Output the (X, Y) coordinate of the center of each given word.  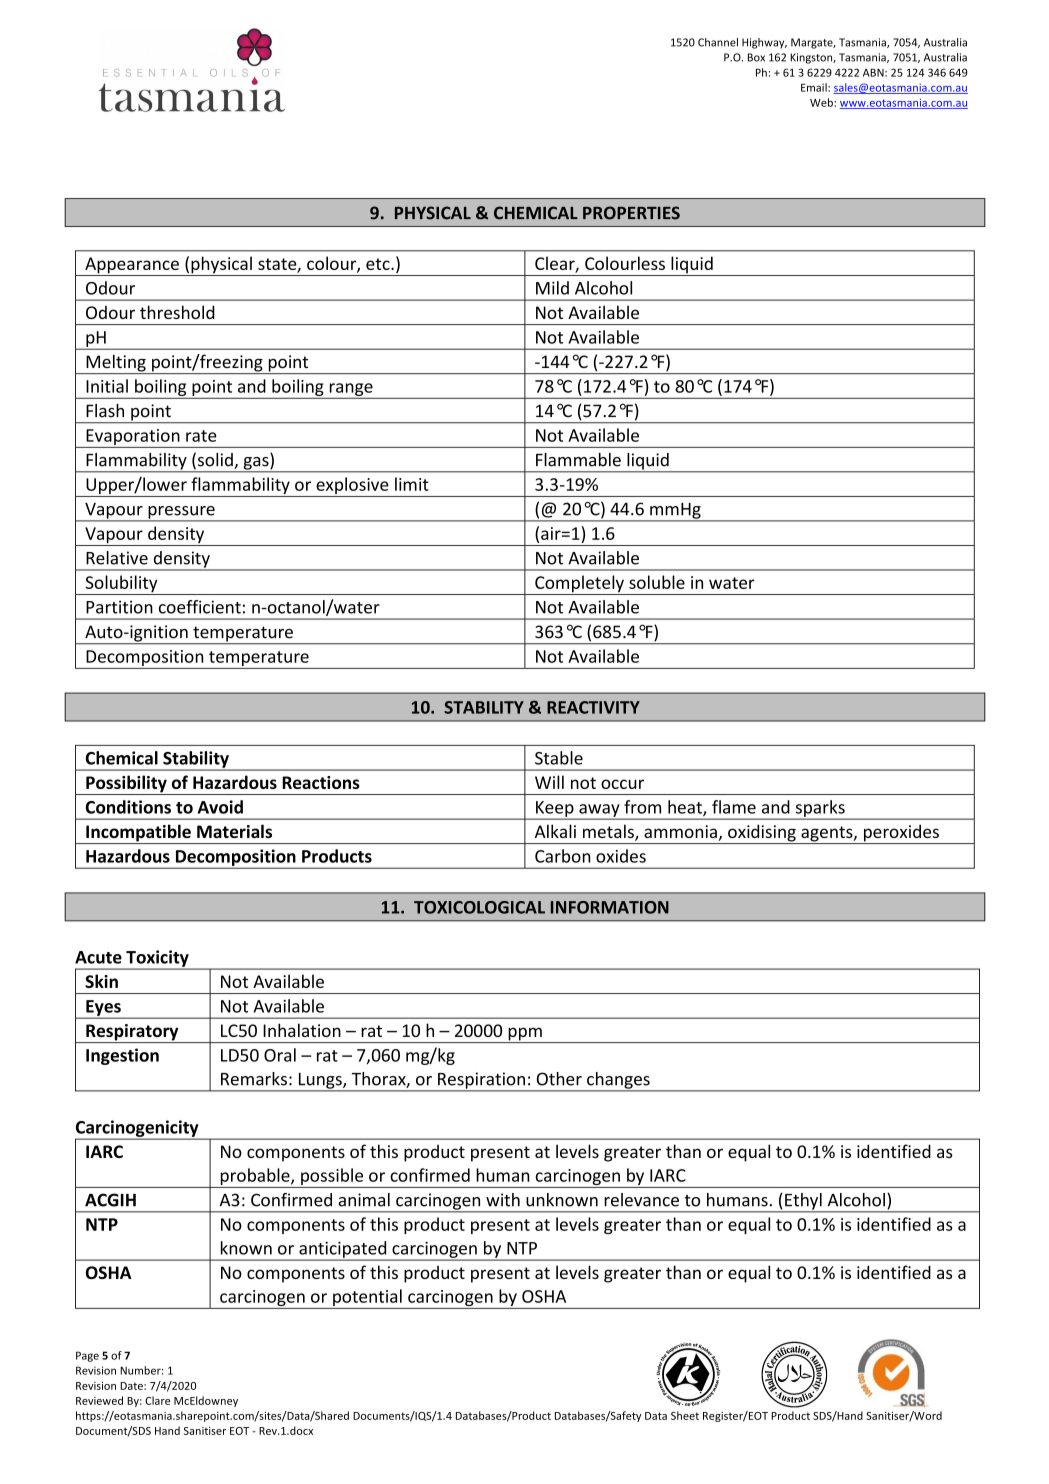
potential (367, 1299)
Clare (157, 1400)
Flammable (578, 460)
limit (412, 484)
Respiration (481, 1081)
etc (379, 264)
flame (734, 807)
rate (201, 436)
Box (756, 57)
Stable (559, 758)
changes (618, 1081)
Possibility (126, 785)
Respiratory (132, 1033)
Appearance (132, 266)
